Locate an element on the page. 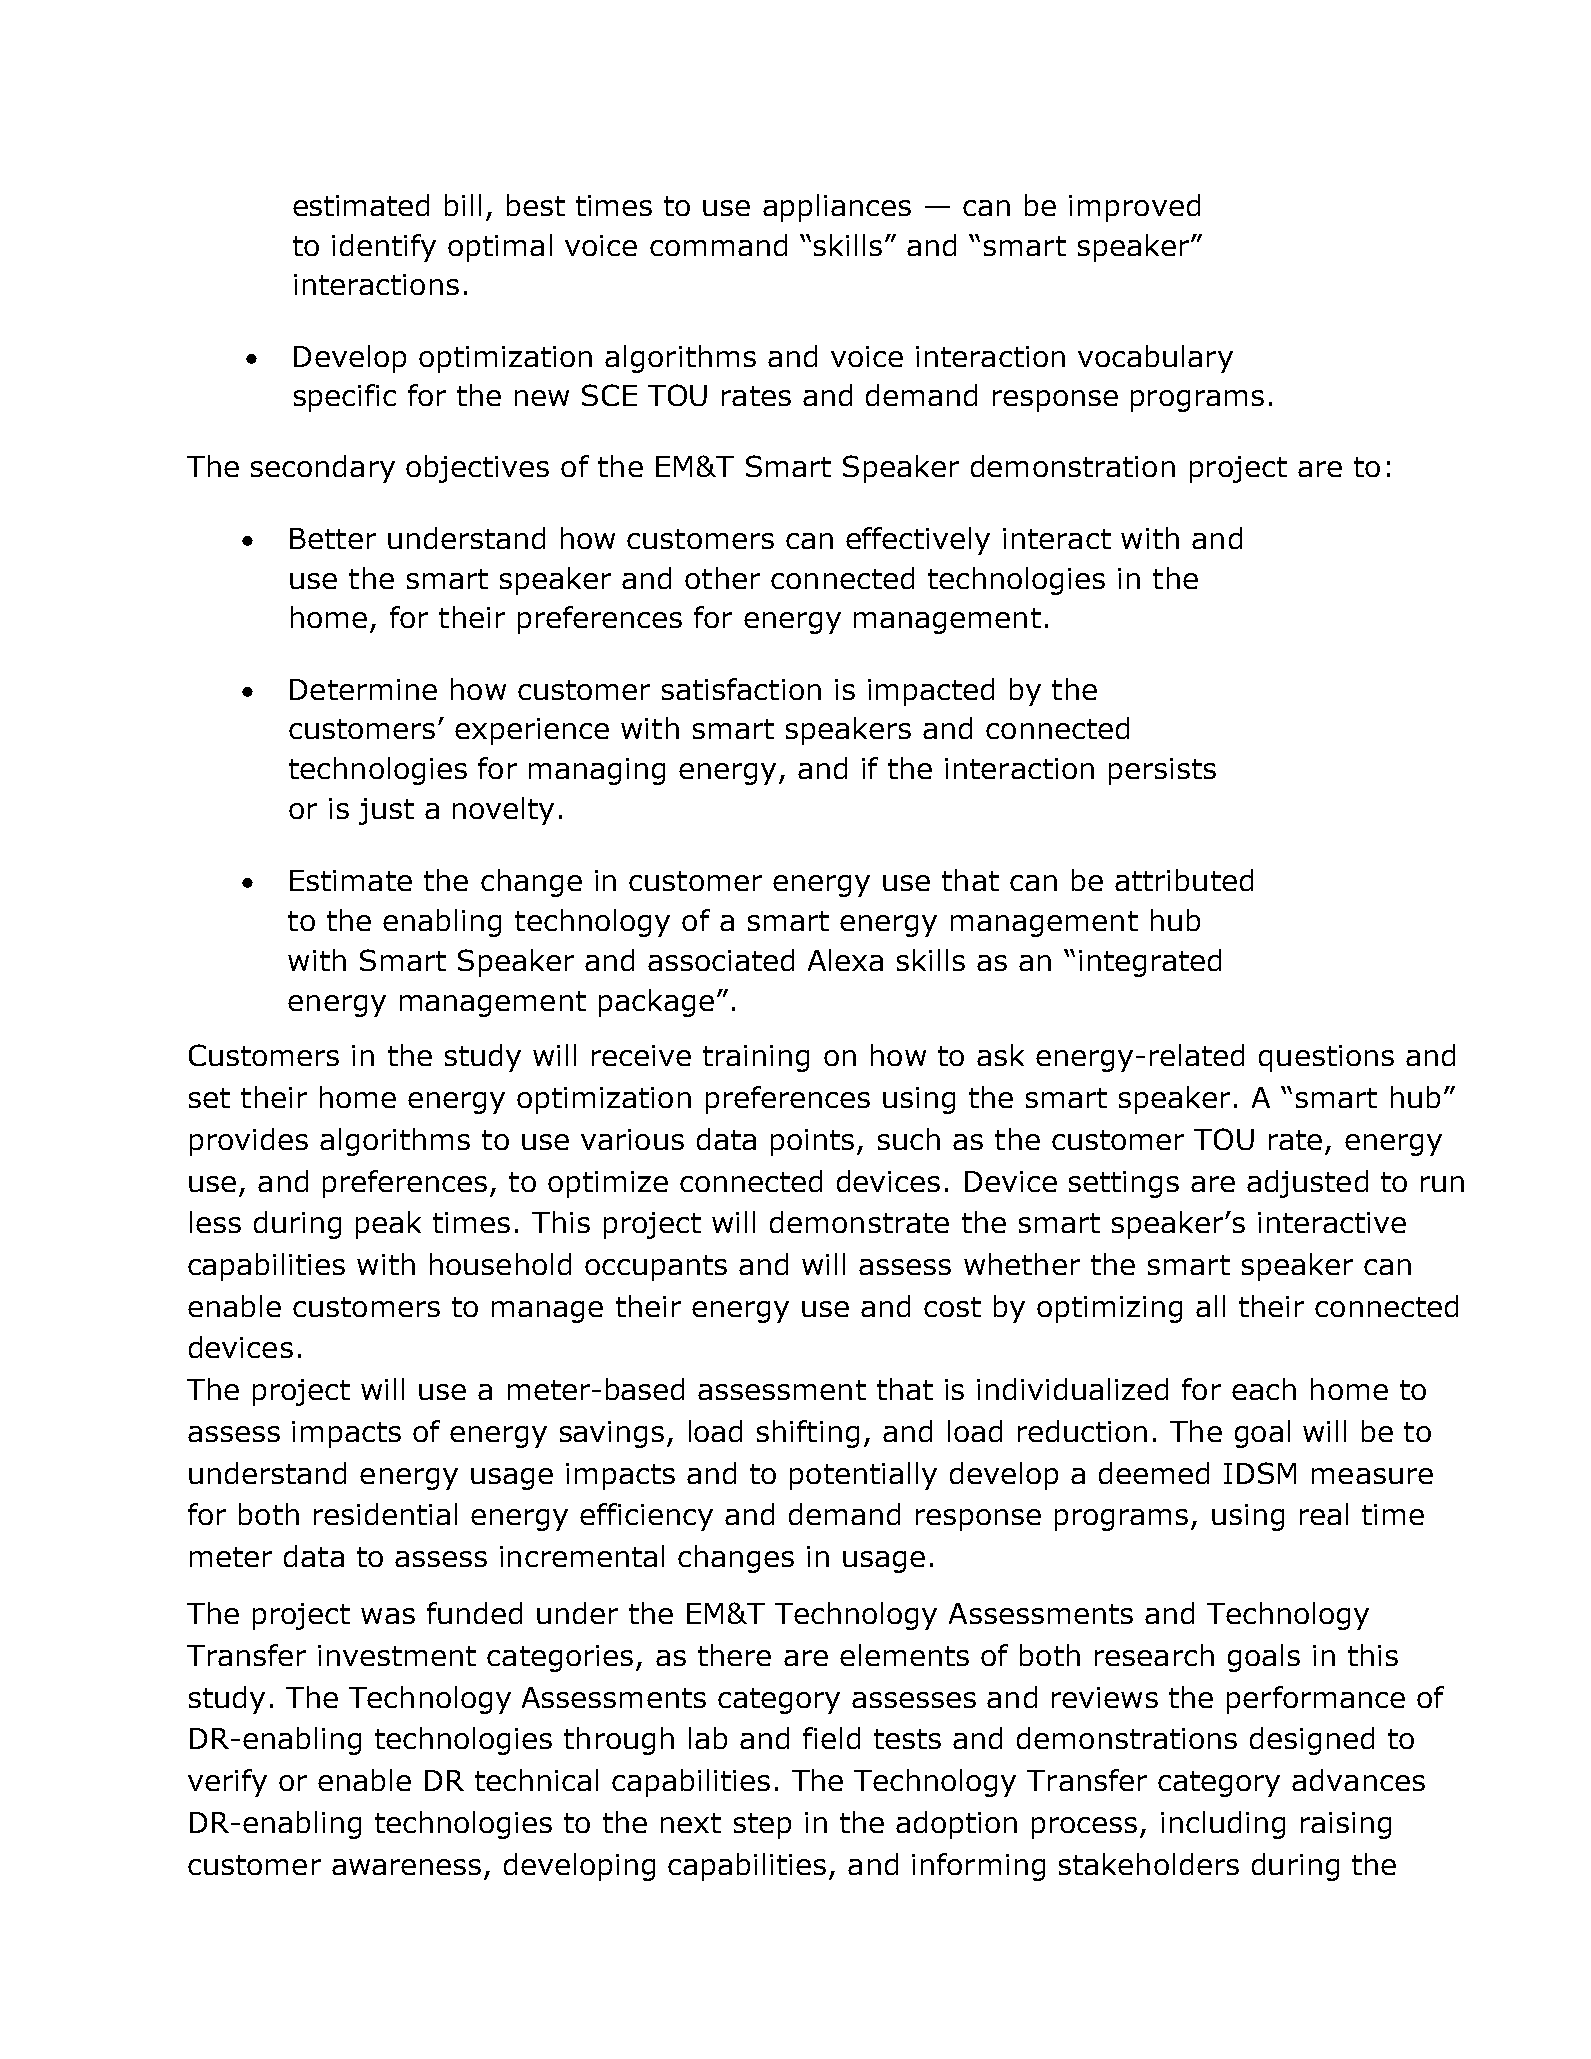 This document has width=1591, height=2059. persists is located at coordinates (1162, 771).
